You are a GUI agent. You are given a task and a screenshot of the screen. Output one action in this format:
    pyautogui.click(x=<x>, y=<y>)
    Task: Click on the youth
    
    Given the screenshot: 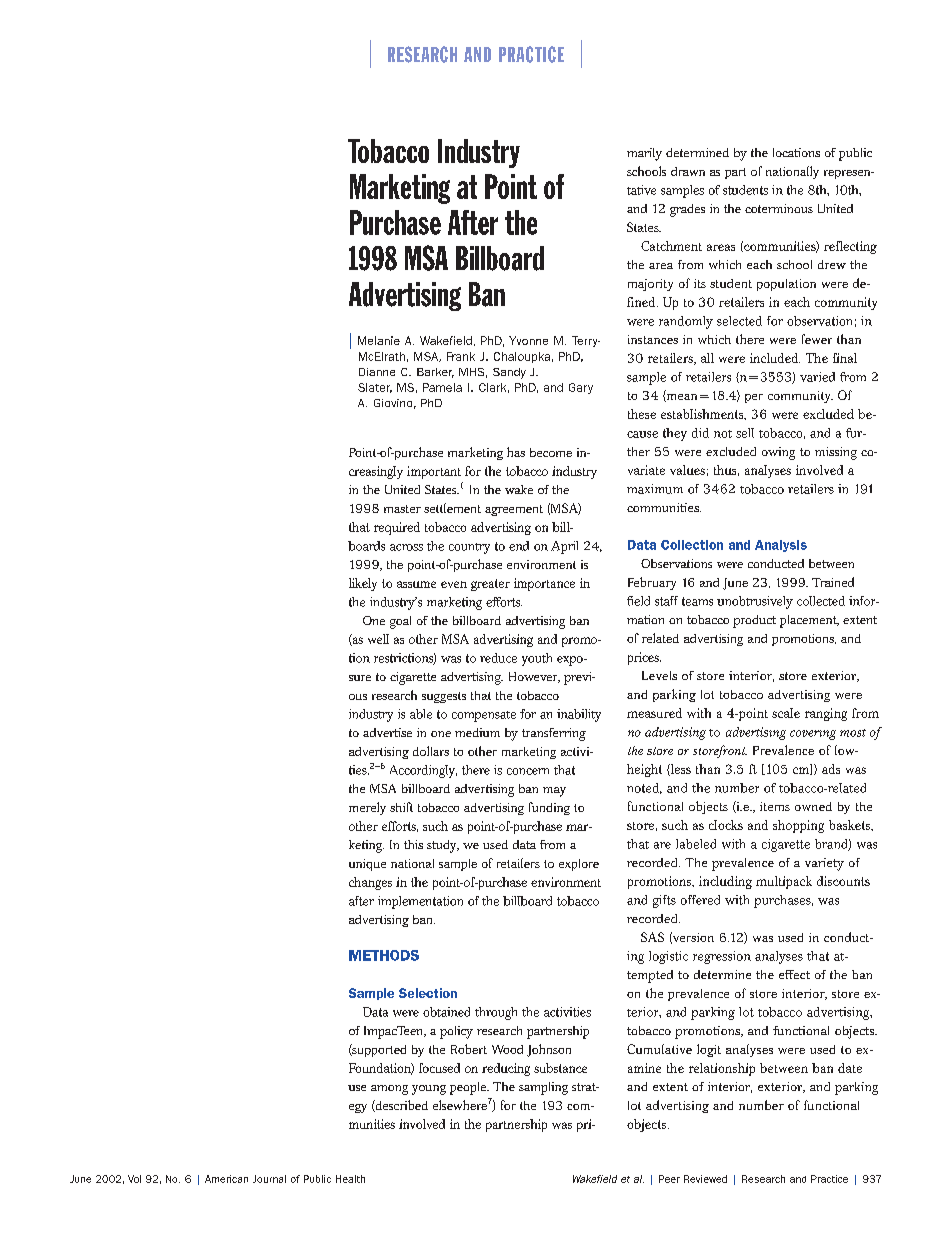 What is the action you would take?
    pyautogui.click(x=537, y=659)
